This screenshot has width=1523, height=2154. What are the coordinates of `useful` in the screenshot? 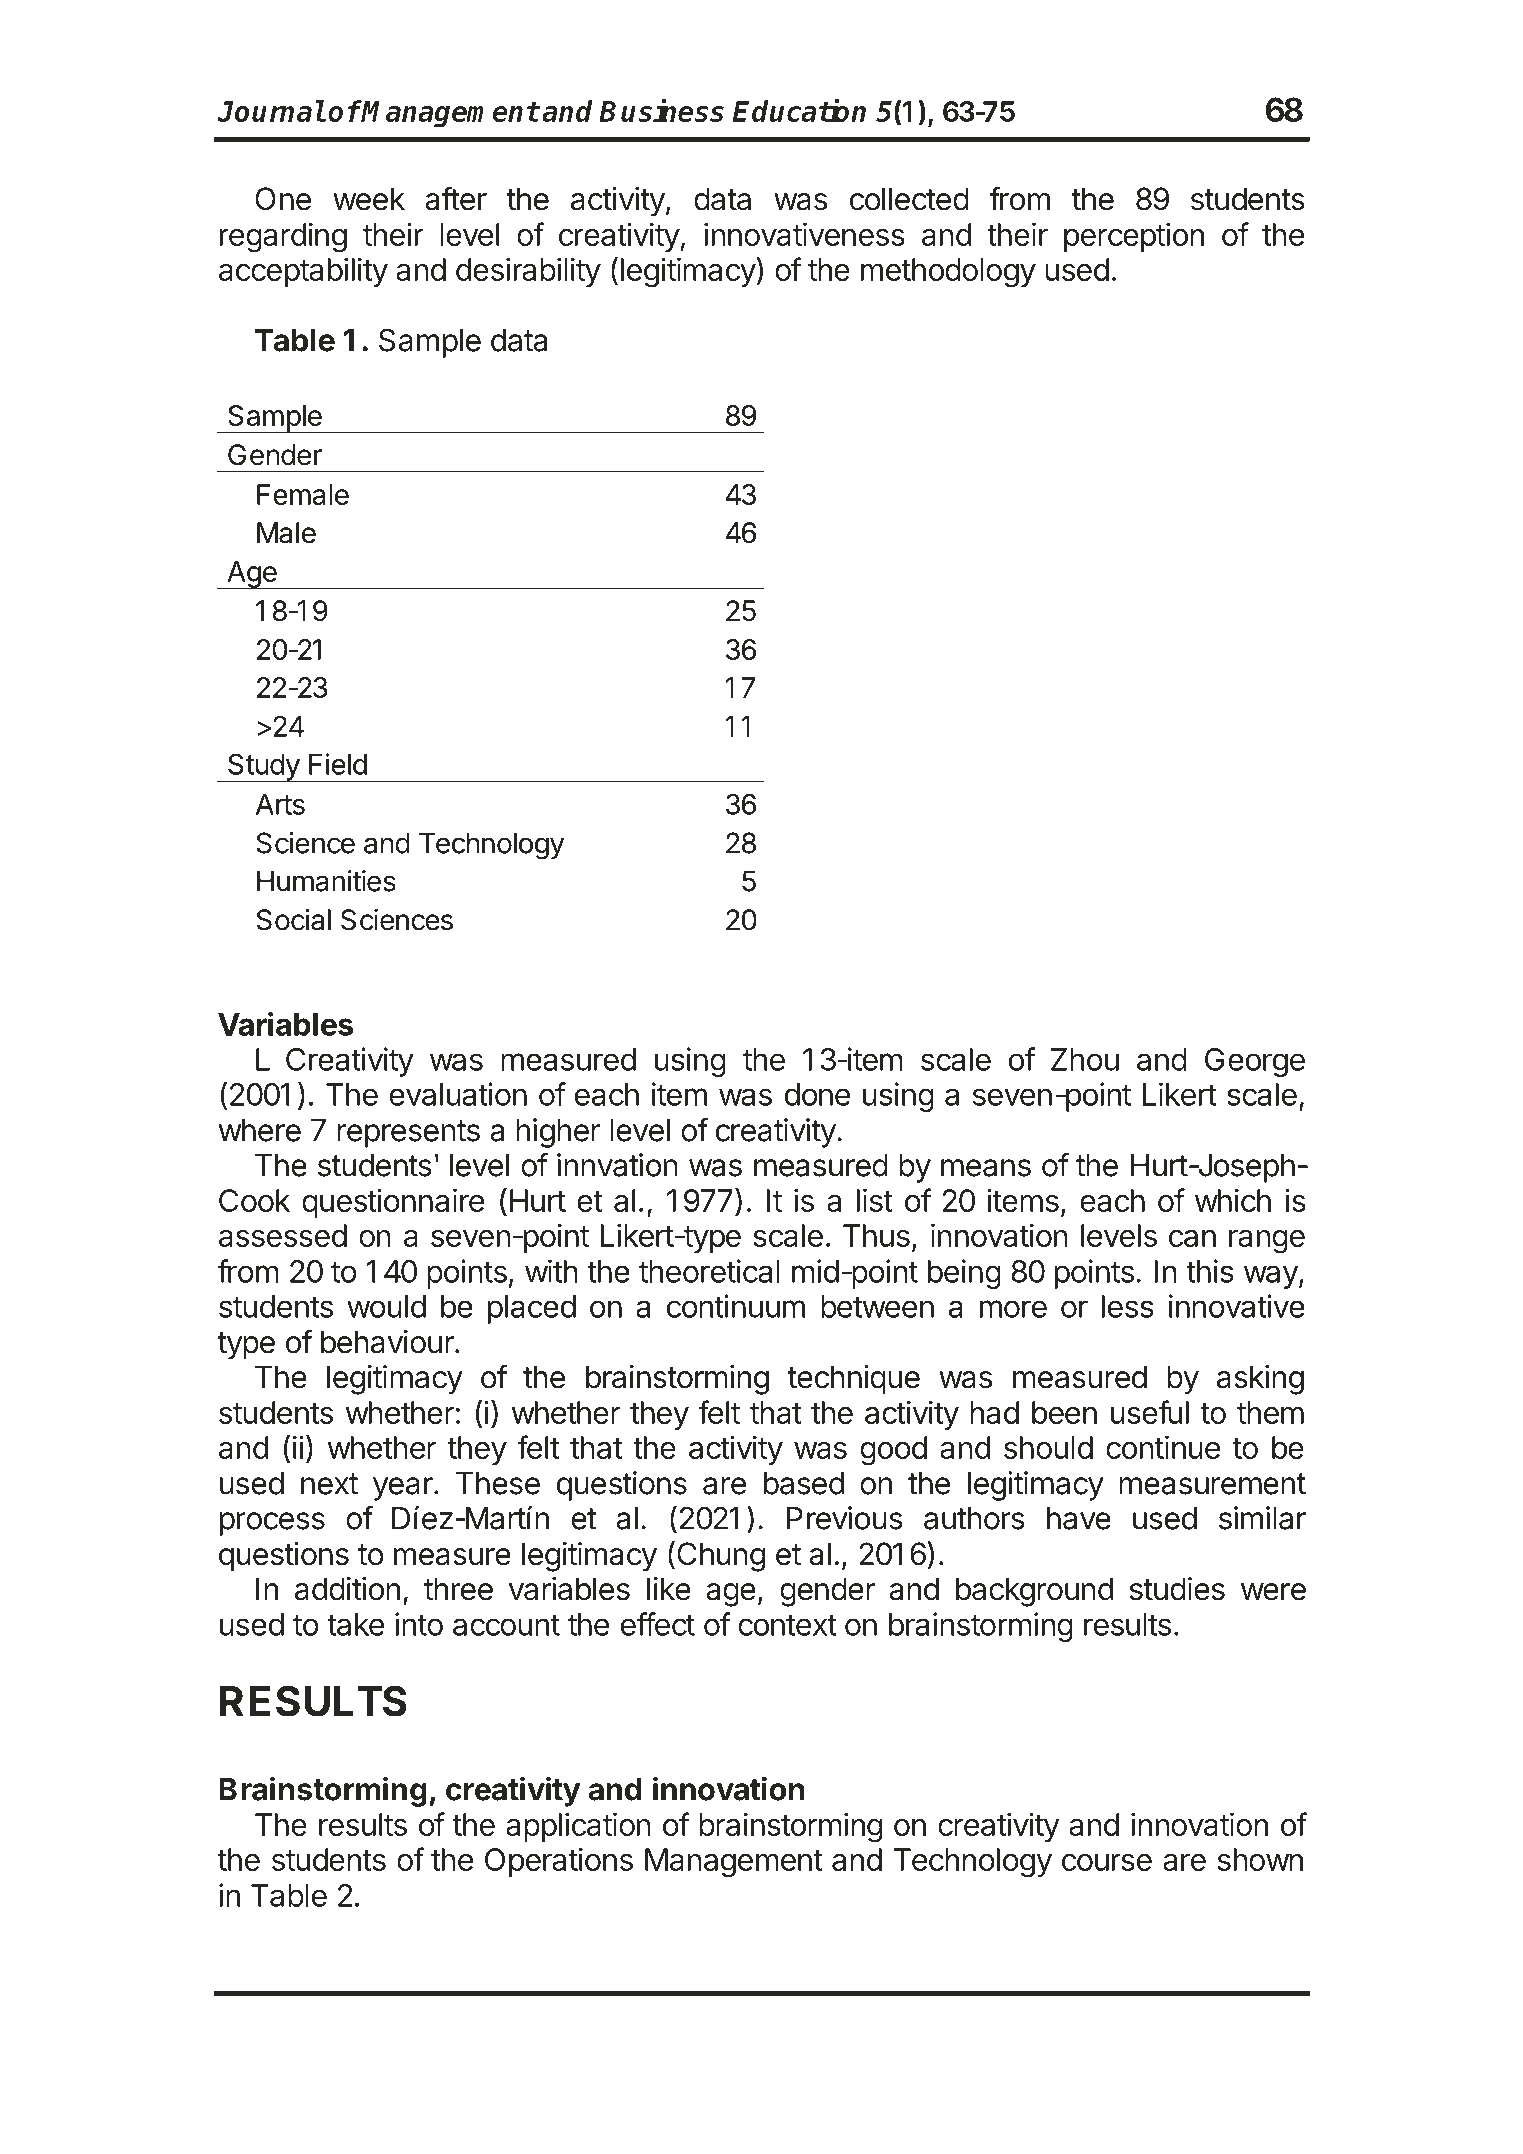 It's located at (1150, 1412).
